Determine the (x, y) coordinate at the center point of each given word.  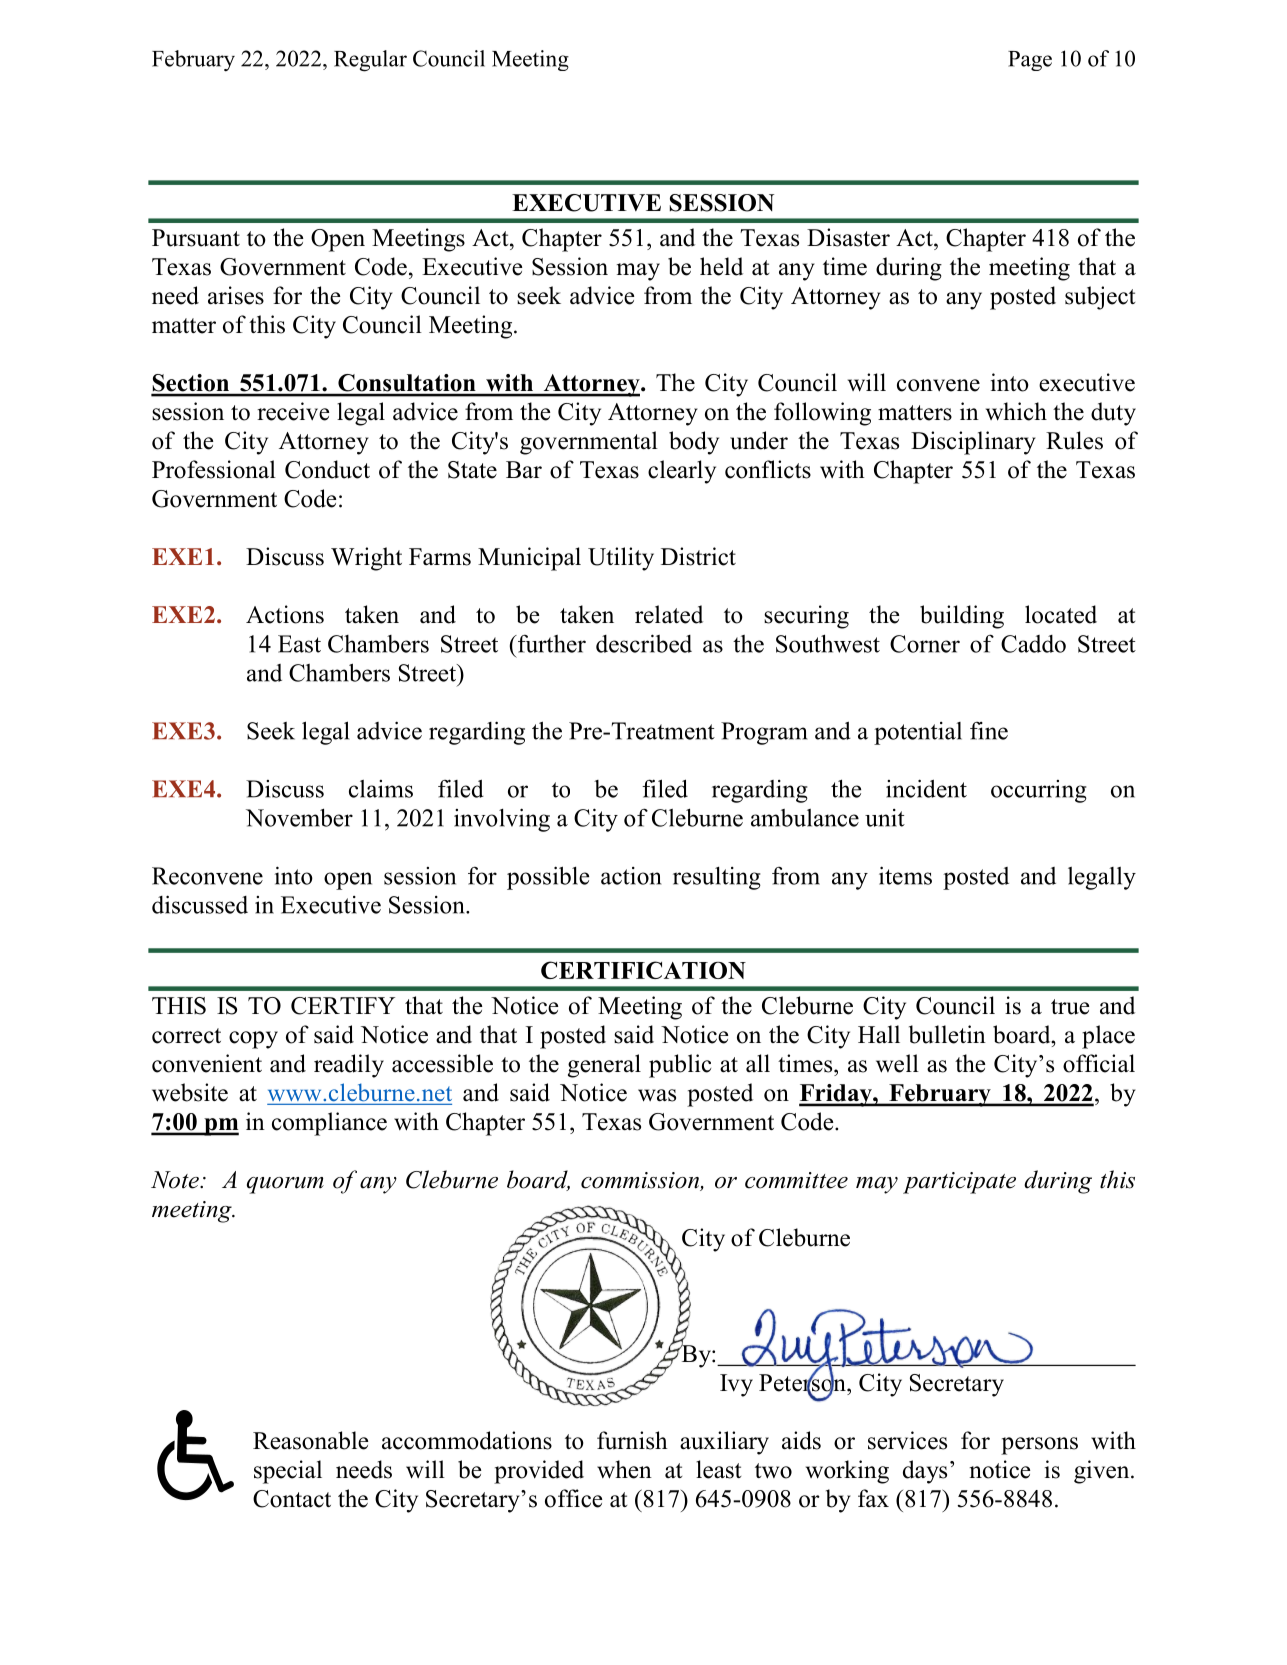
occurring (1039, 791)
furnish (632, 1440)
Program (764, 733)
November (299, 817)
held (721, 266)
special (288, 1472)
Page (1030, 61)
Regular (370, 61)
